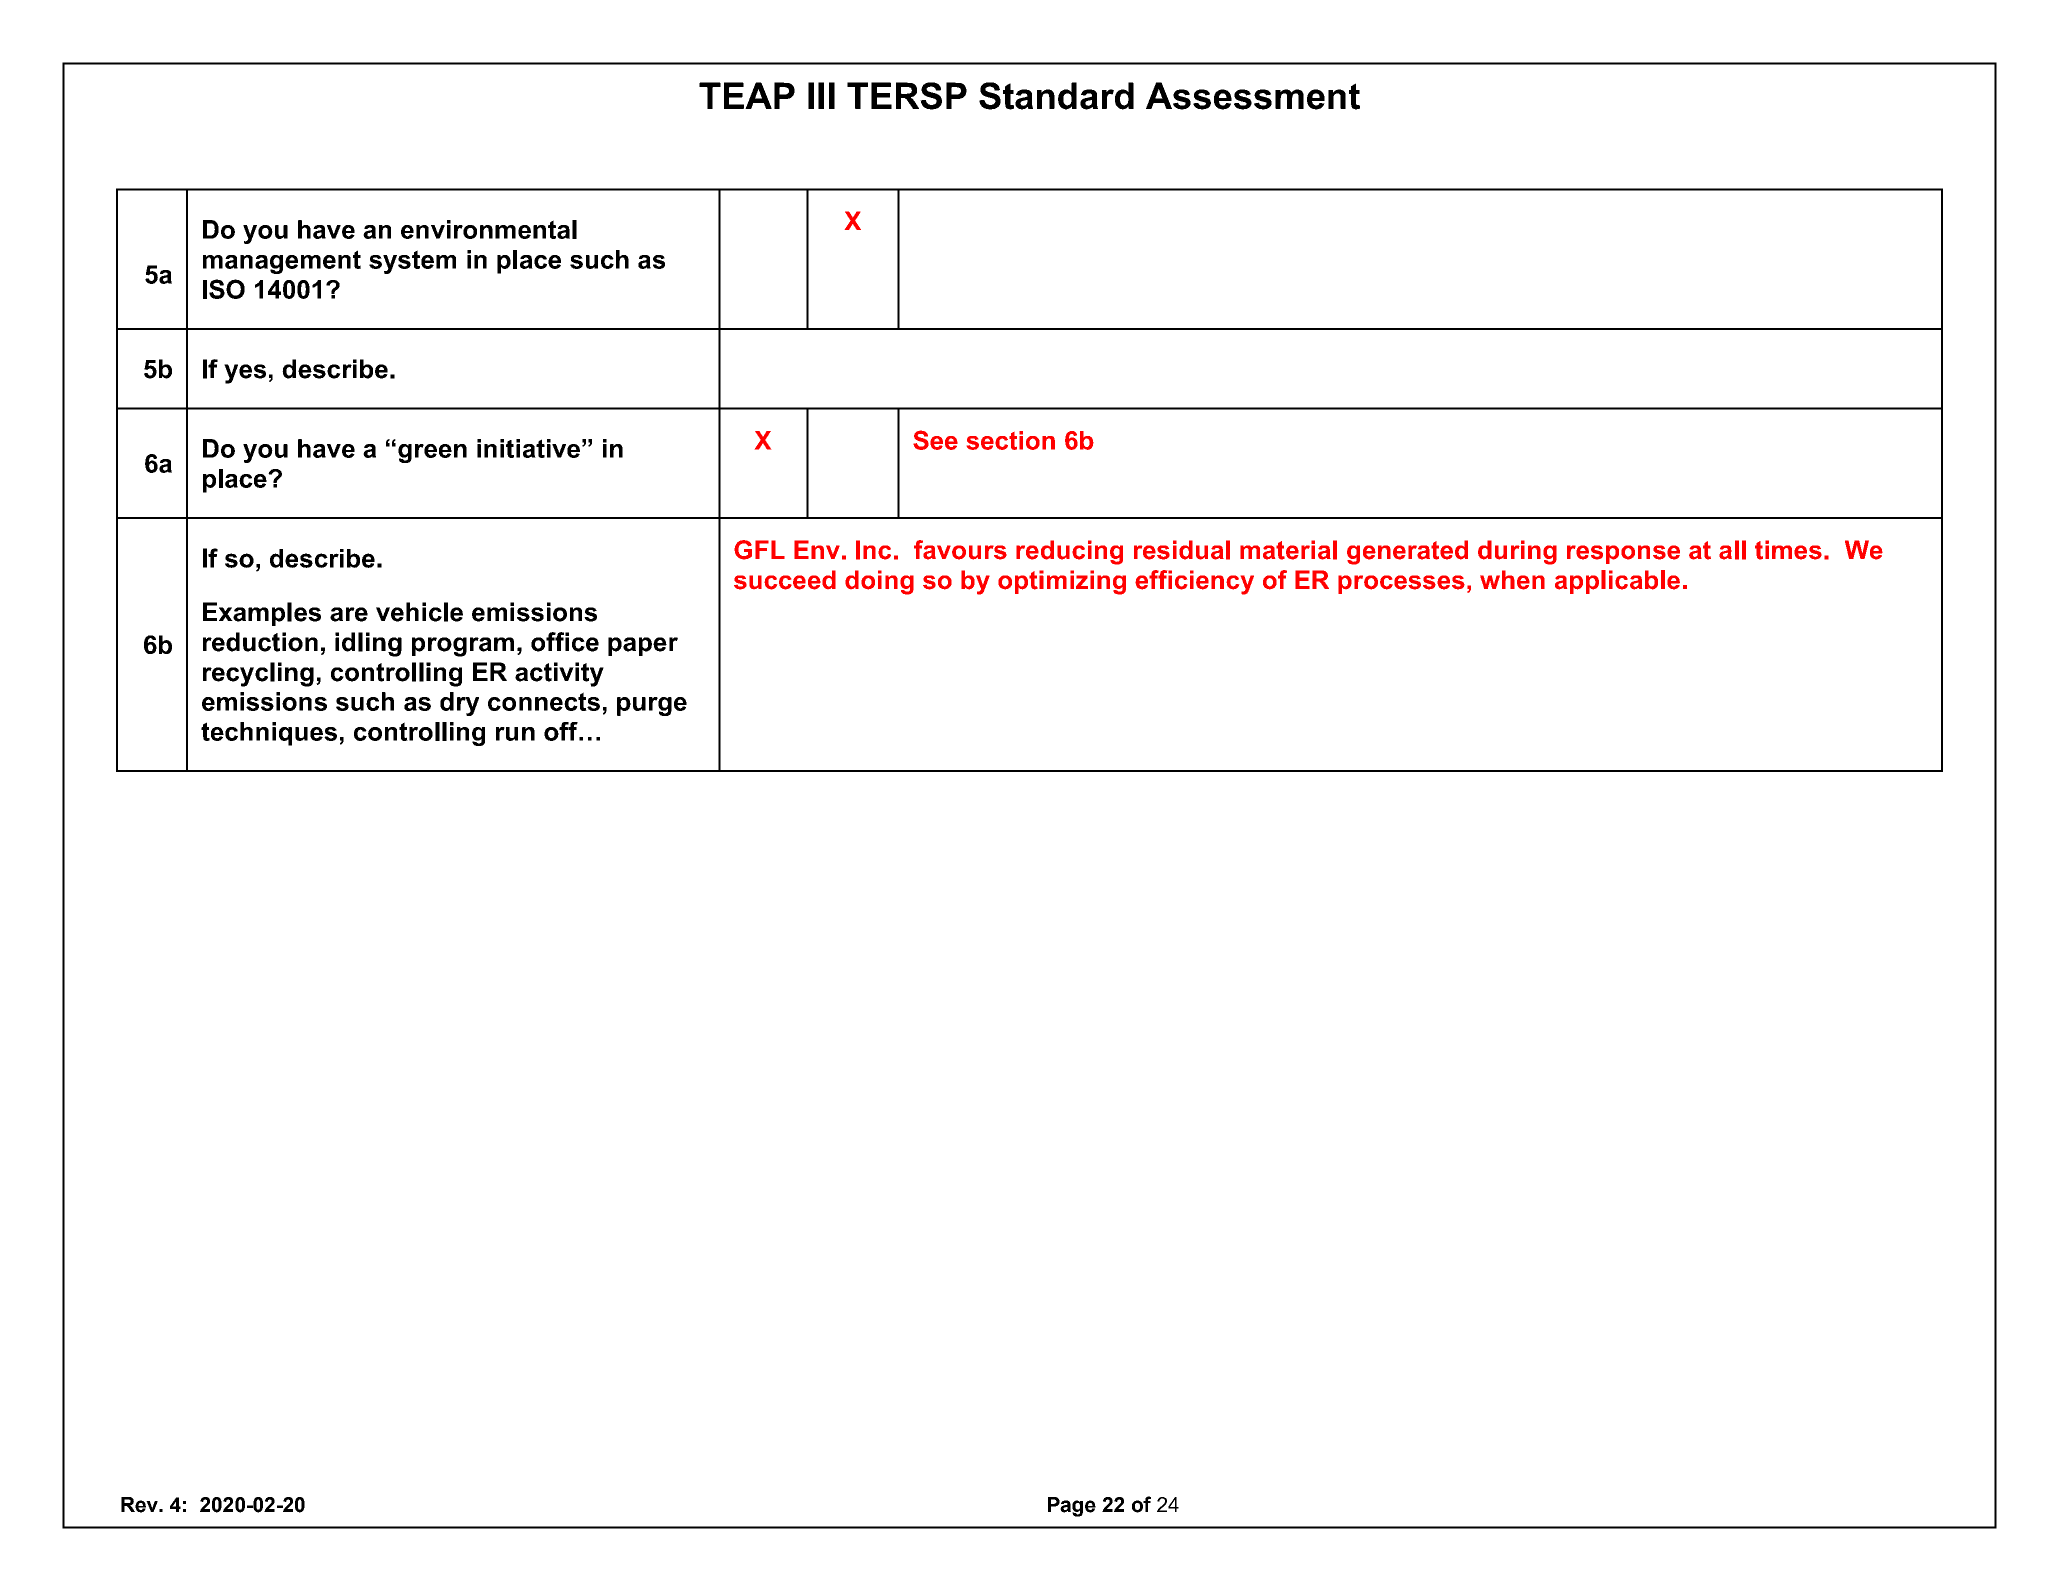  What do you see at coordinates (245, 374) in the screenshot?
I see `yes` at bounding box center [245, 374].
